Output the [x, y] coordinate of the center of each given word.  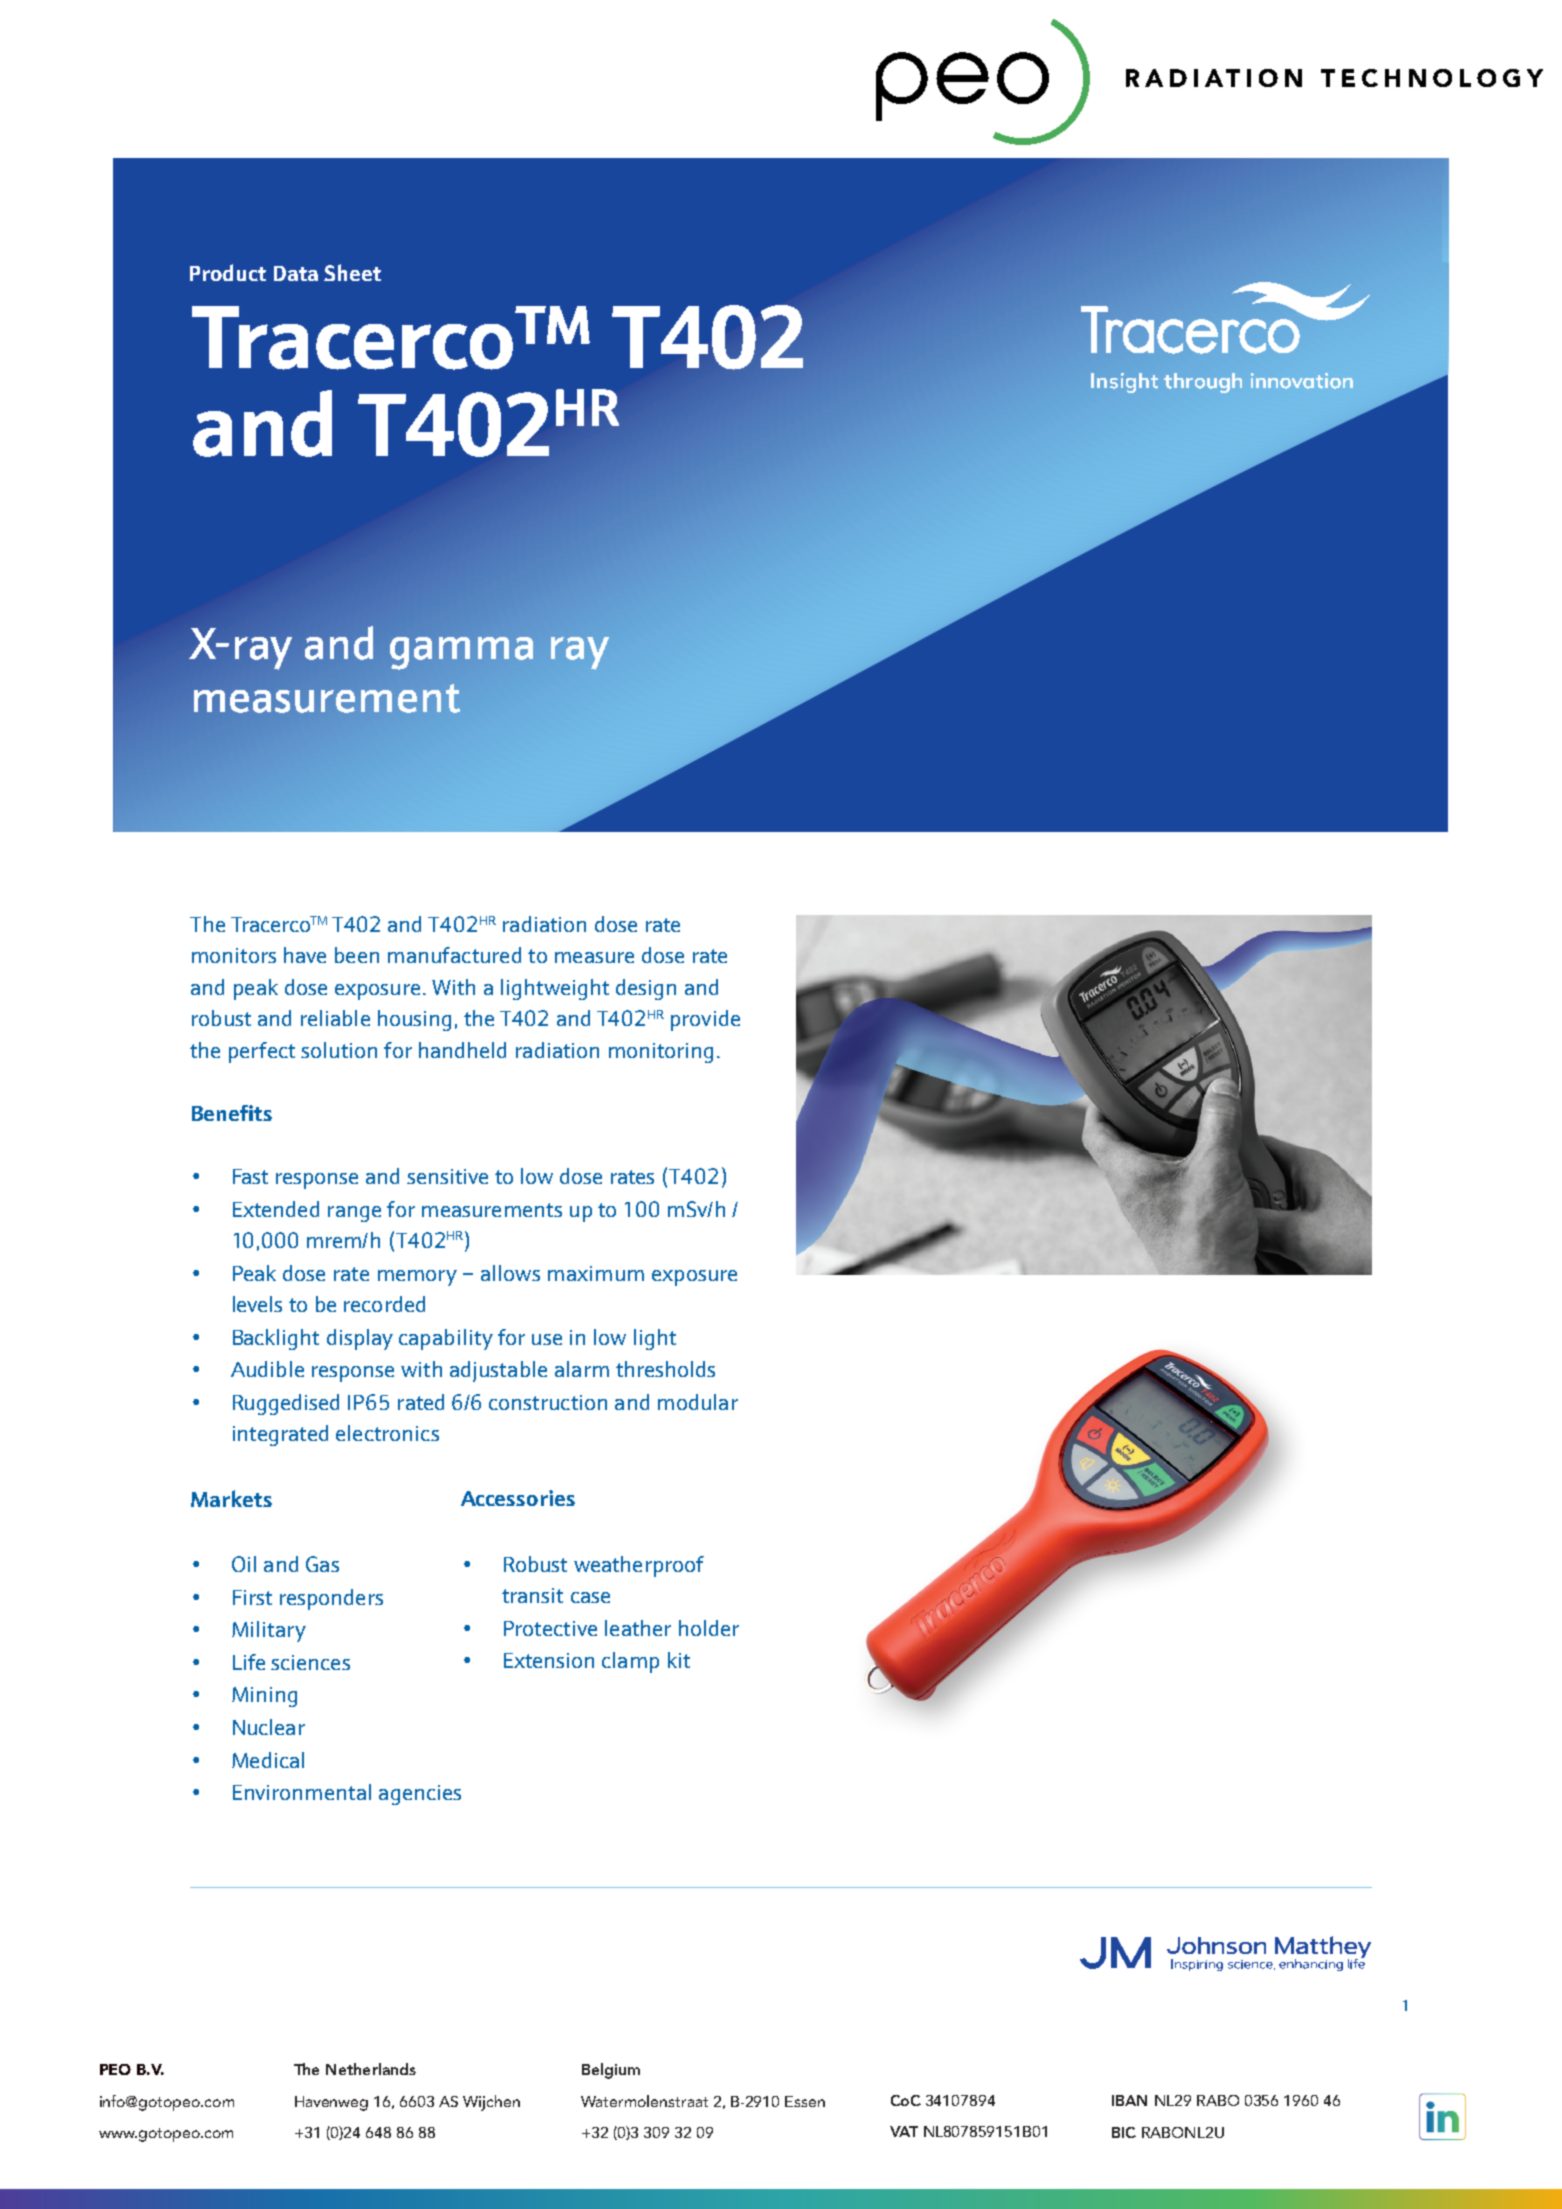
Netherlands [371, 2069]
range [354, 1214]
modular [698, 1402]
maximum [596, 1273]
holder [709, 1628]
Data [296, 273]
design [646, 989]
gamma [461, 653]
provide [705, 1020]
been [357, 955]
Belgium [611, 2071]
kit [679, 1660]
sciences [310, 1662]
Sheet [352, 272]
